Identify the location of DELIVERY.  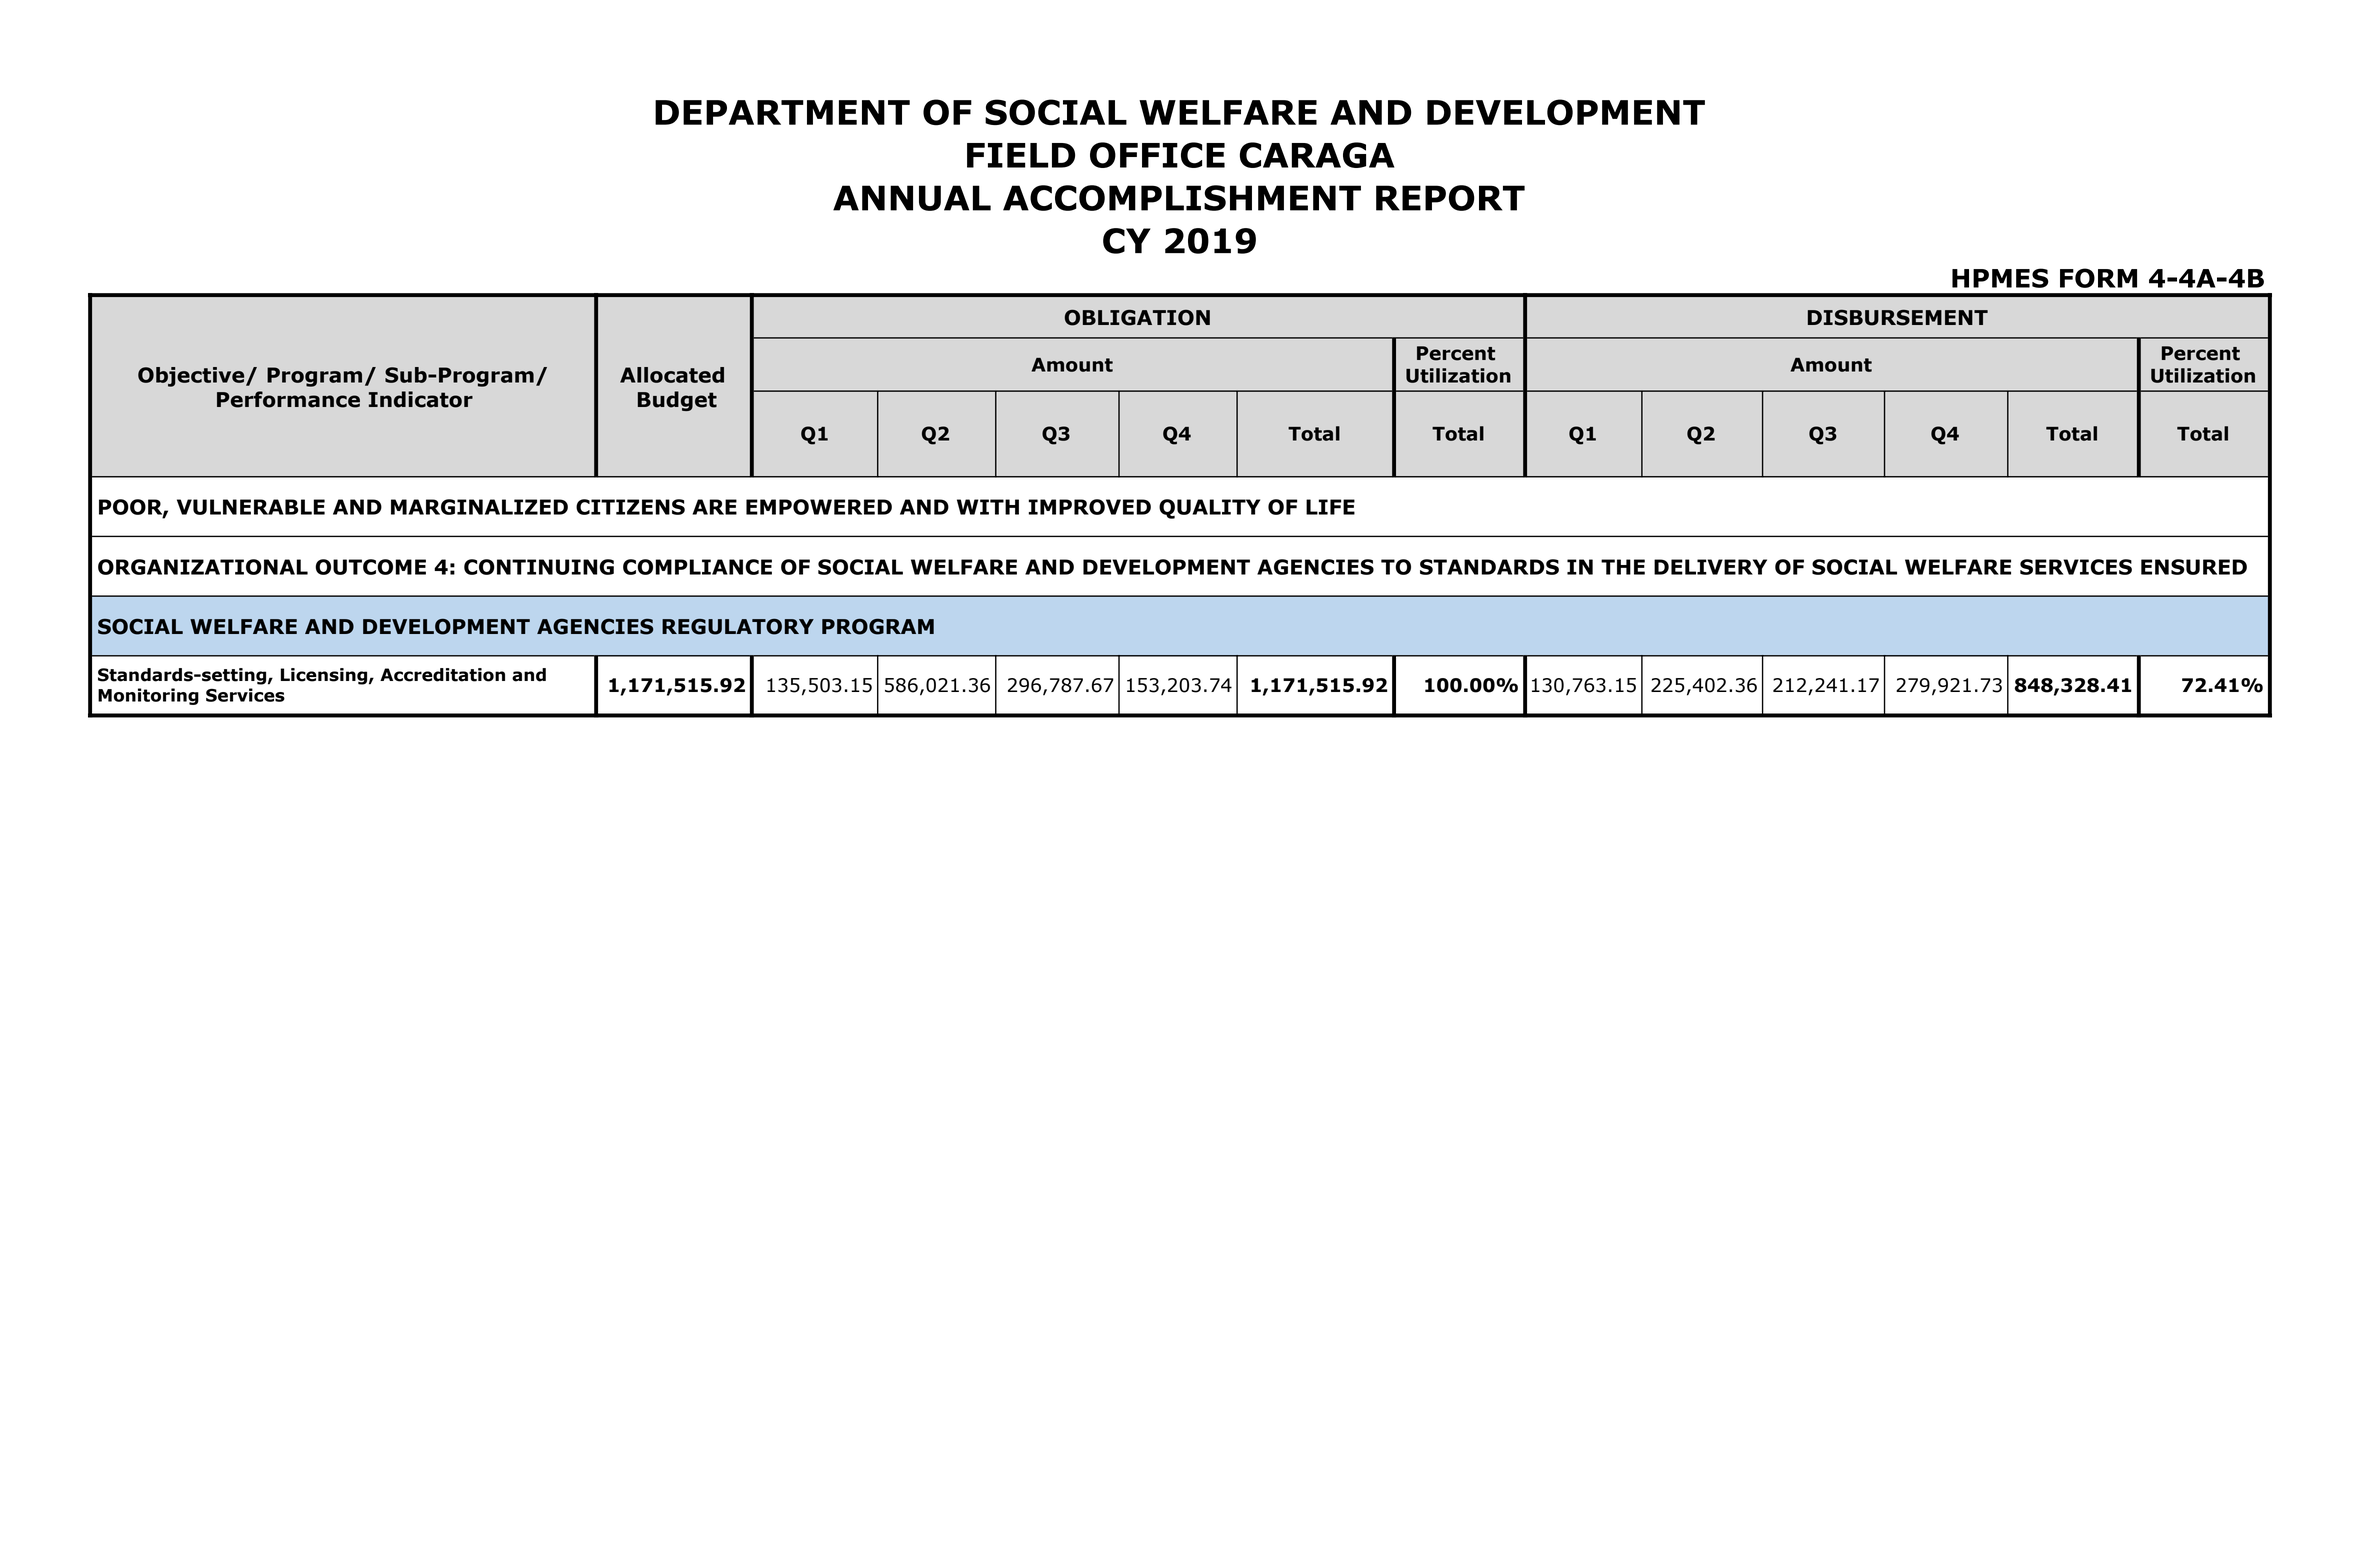
(1710, 567).
